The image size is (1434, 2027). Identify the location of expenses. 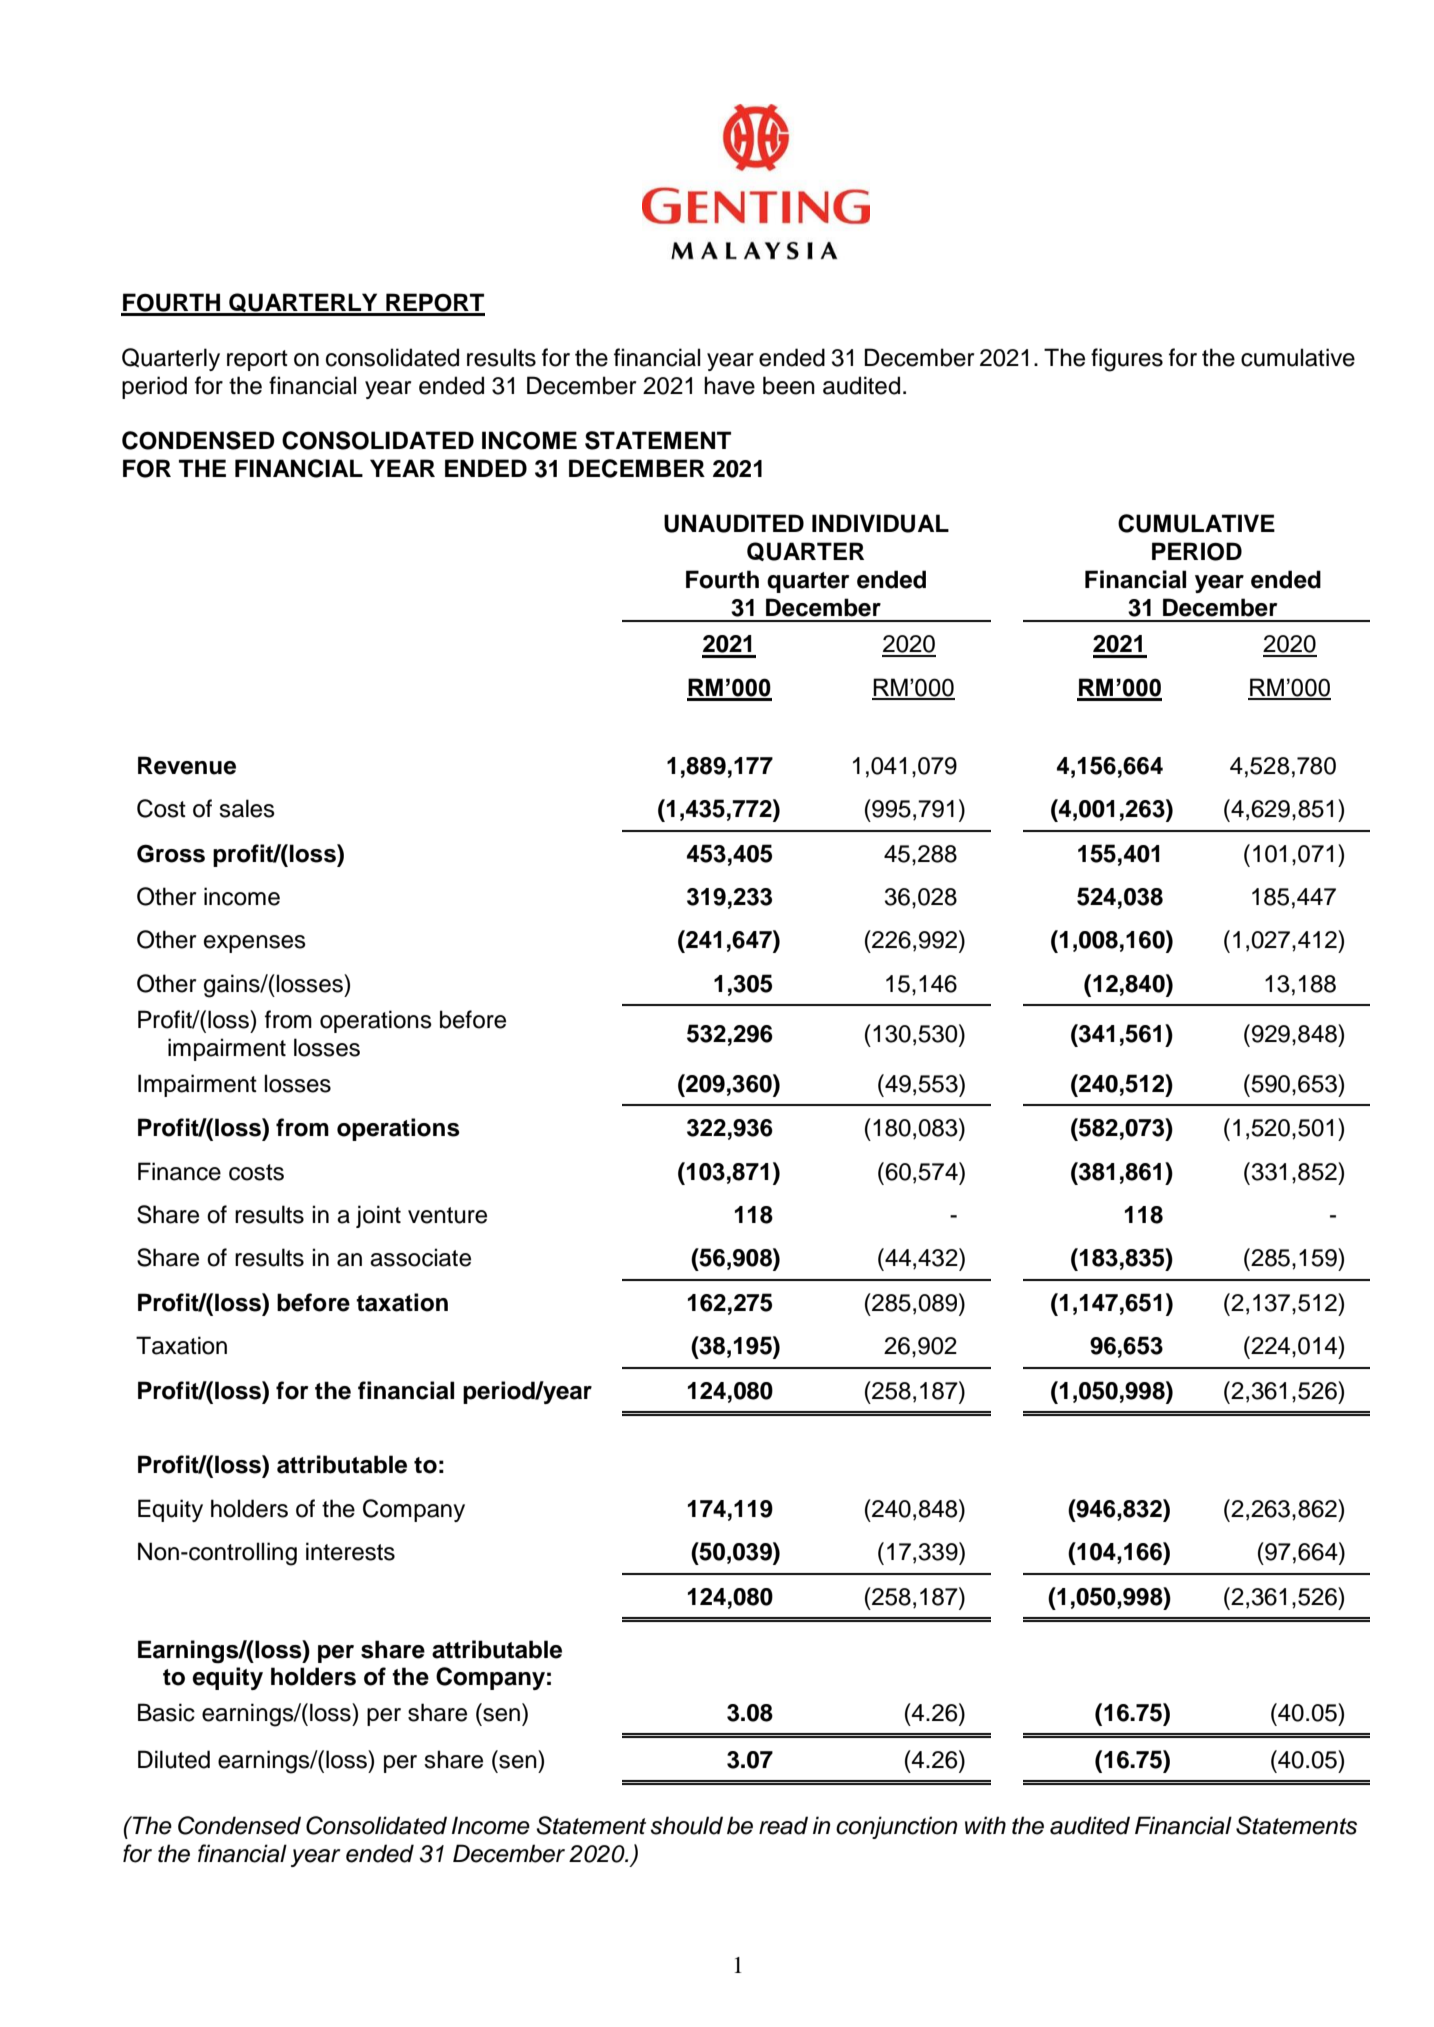
(255, 944).
